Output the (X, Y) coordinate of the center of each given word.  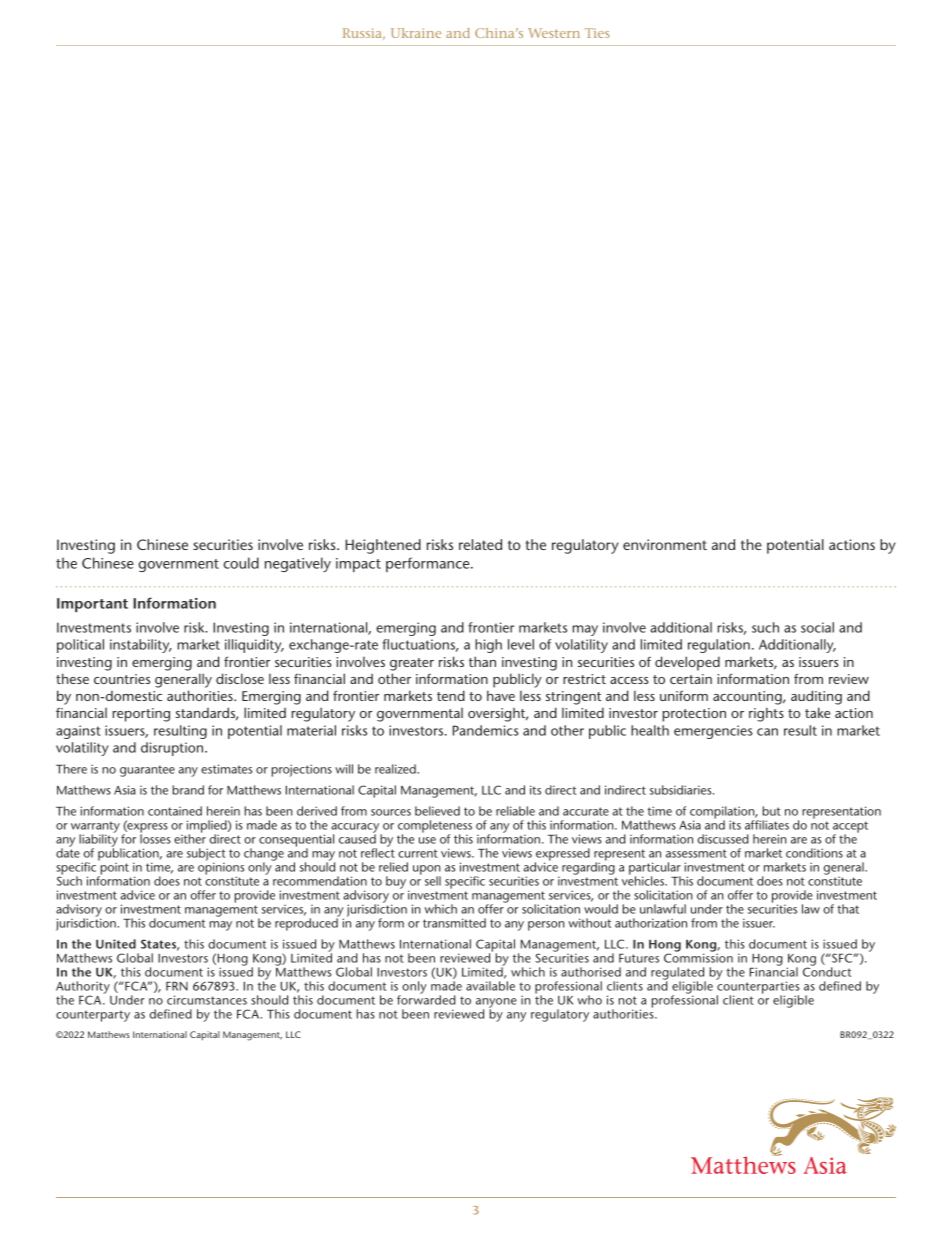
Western (554, 33)
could (241, 563)
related (480, 544)
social (817, 627)
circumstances (207, 1000)
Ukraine (416, 33)
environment (665, 544)
